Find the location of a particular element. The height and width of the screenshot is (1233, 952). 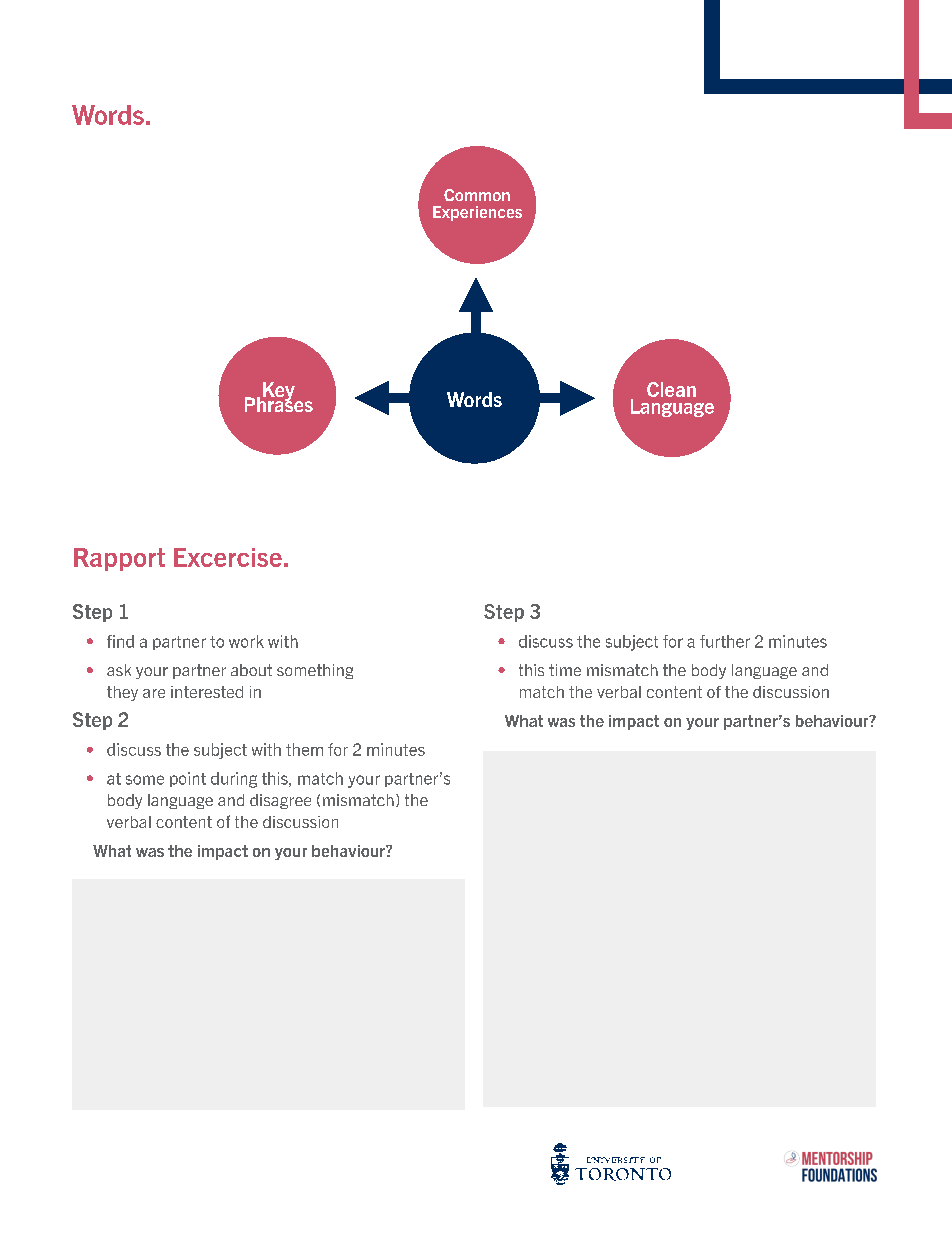

work is located at coordinates (246, 641).
